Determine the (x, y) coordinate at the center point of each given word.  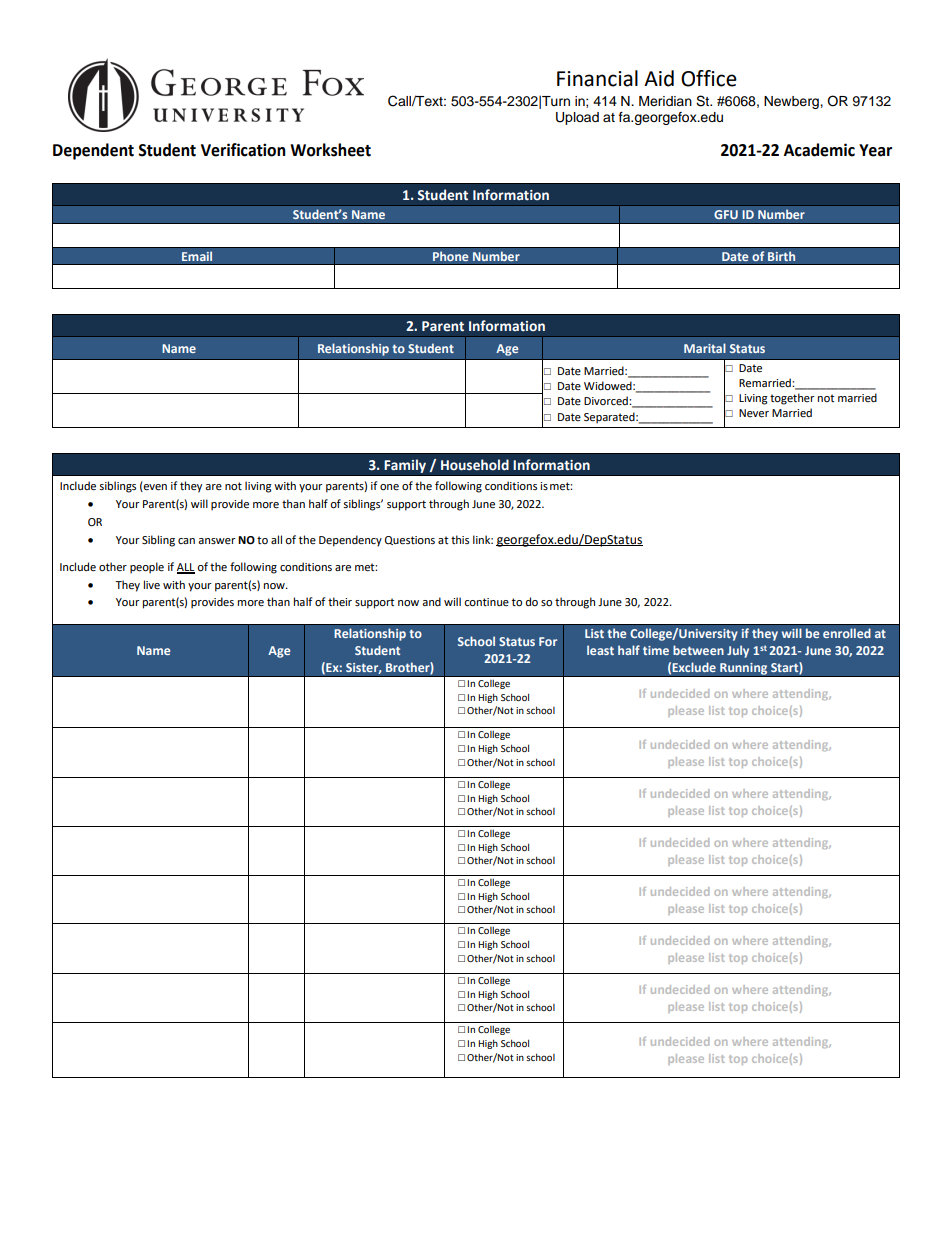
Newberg (792, 102)
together (792, 399)
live (152, 585)
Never (754, 413)
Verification (243, 150)
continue (486, 602)
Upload (577, 118)
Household (475, 465)
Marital (705, 348)
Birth (781, 256)
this (460, 539)
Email (197, 256)
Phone (450, 256)
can (186, 541)
